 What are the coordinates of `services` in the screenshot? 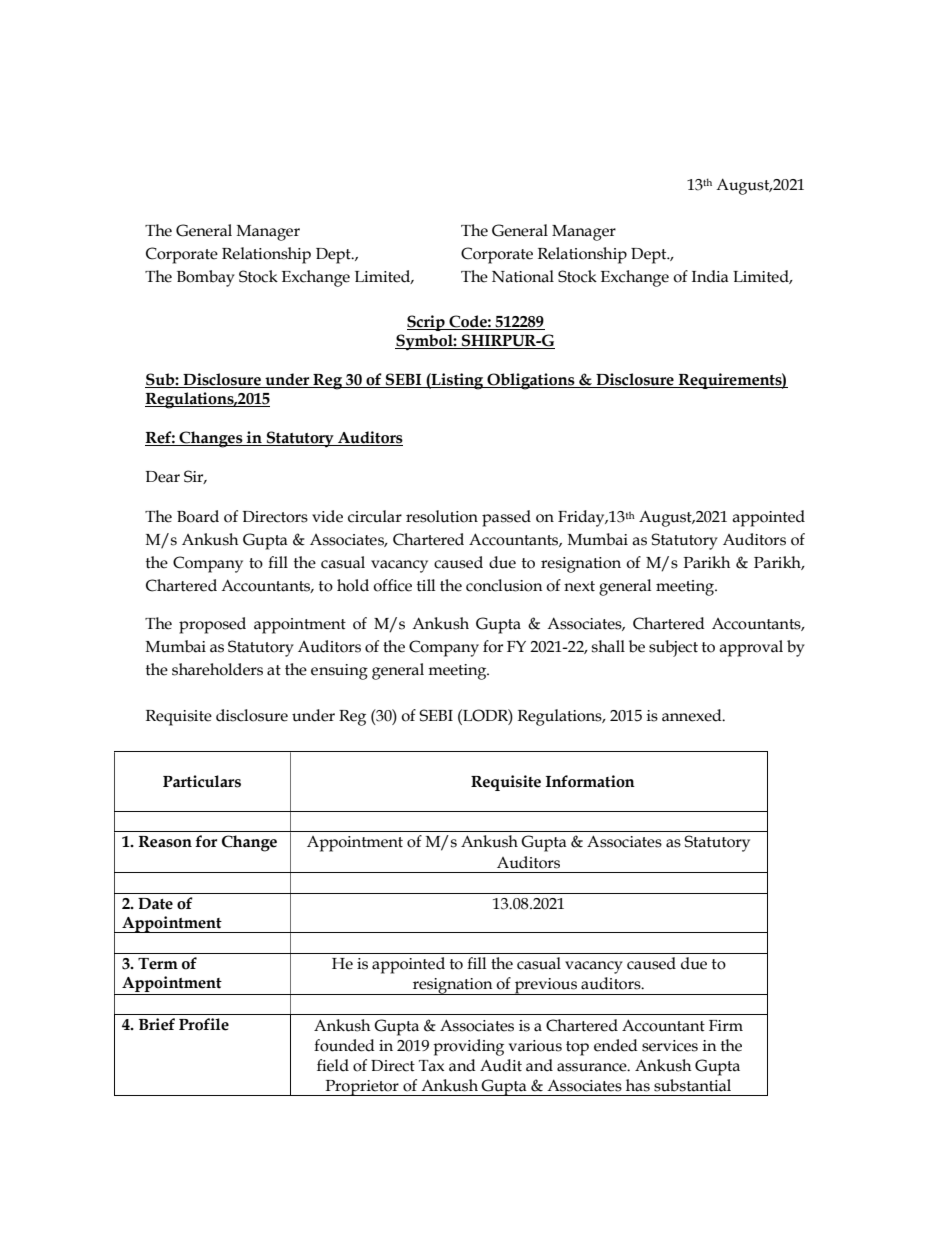 It's located at (670, 1046).
